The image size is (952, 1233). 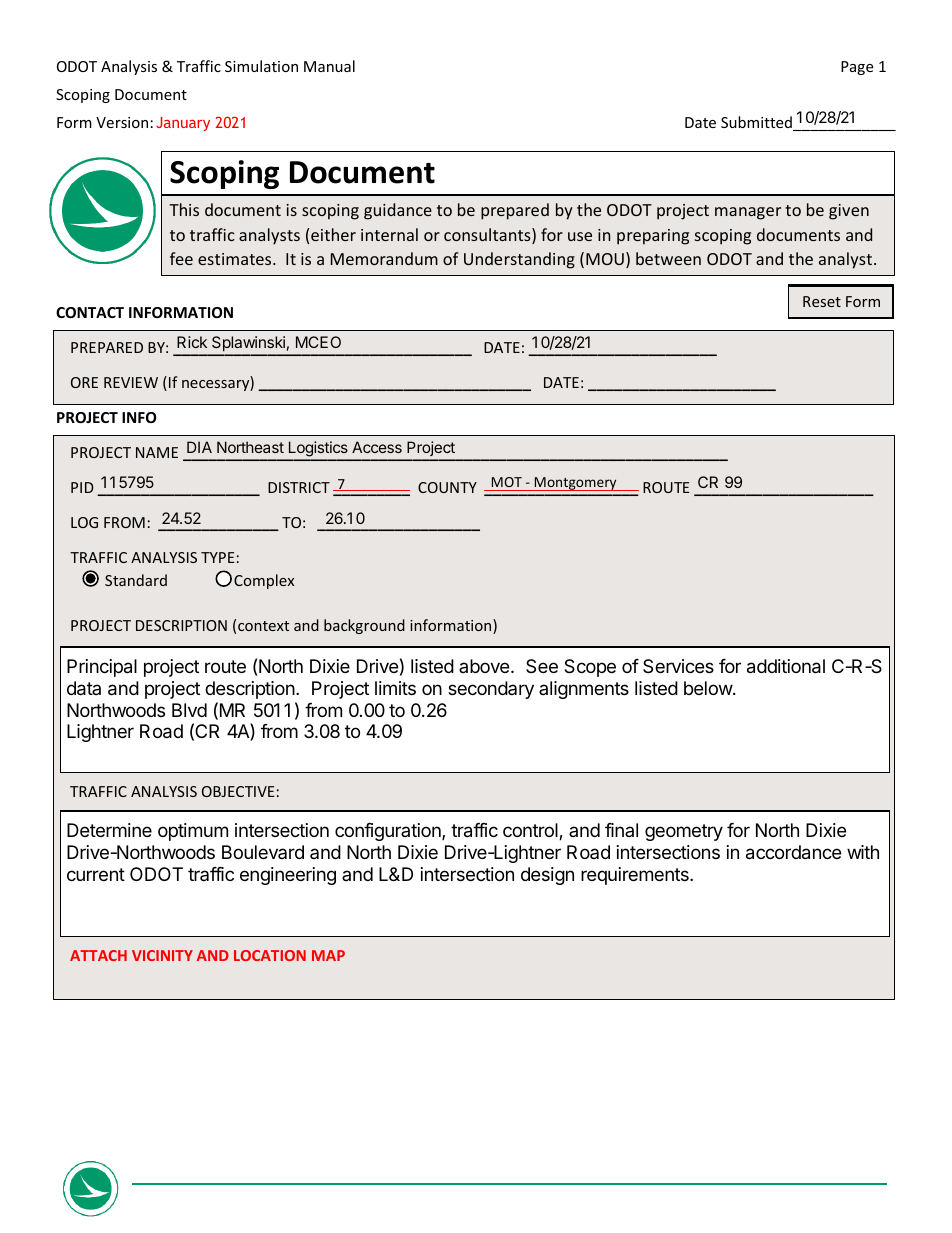 What do you see at coordinates (857, 68) in the document?
I see `Page` at bounding box center [857, 68].
